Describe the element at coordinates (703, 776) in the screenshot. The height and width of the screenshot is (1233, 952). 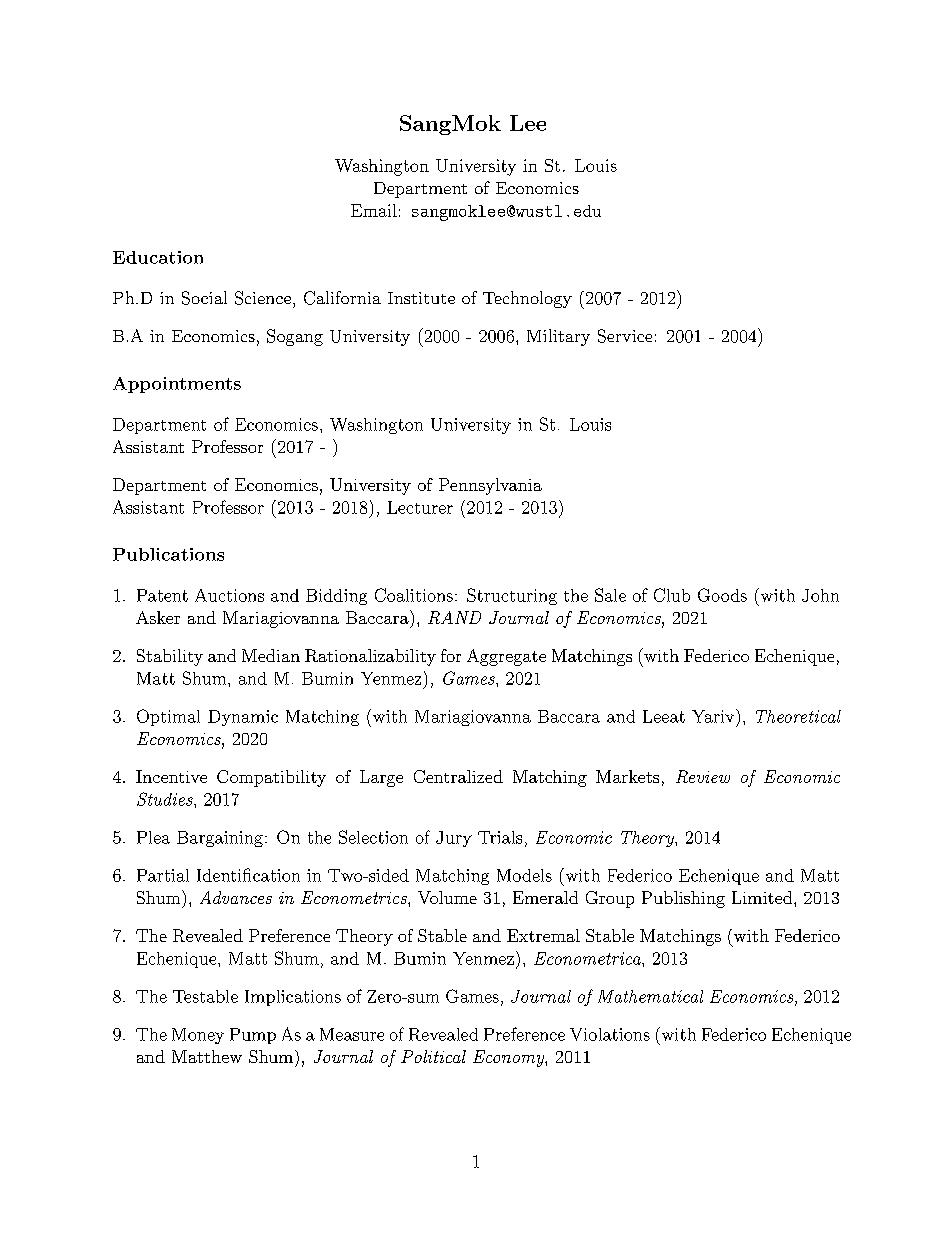
I see `Review` at that location.
